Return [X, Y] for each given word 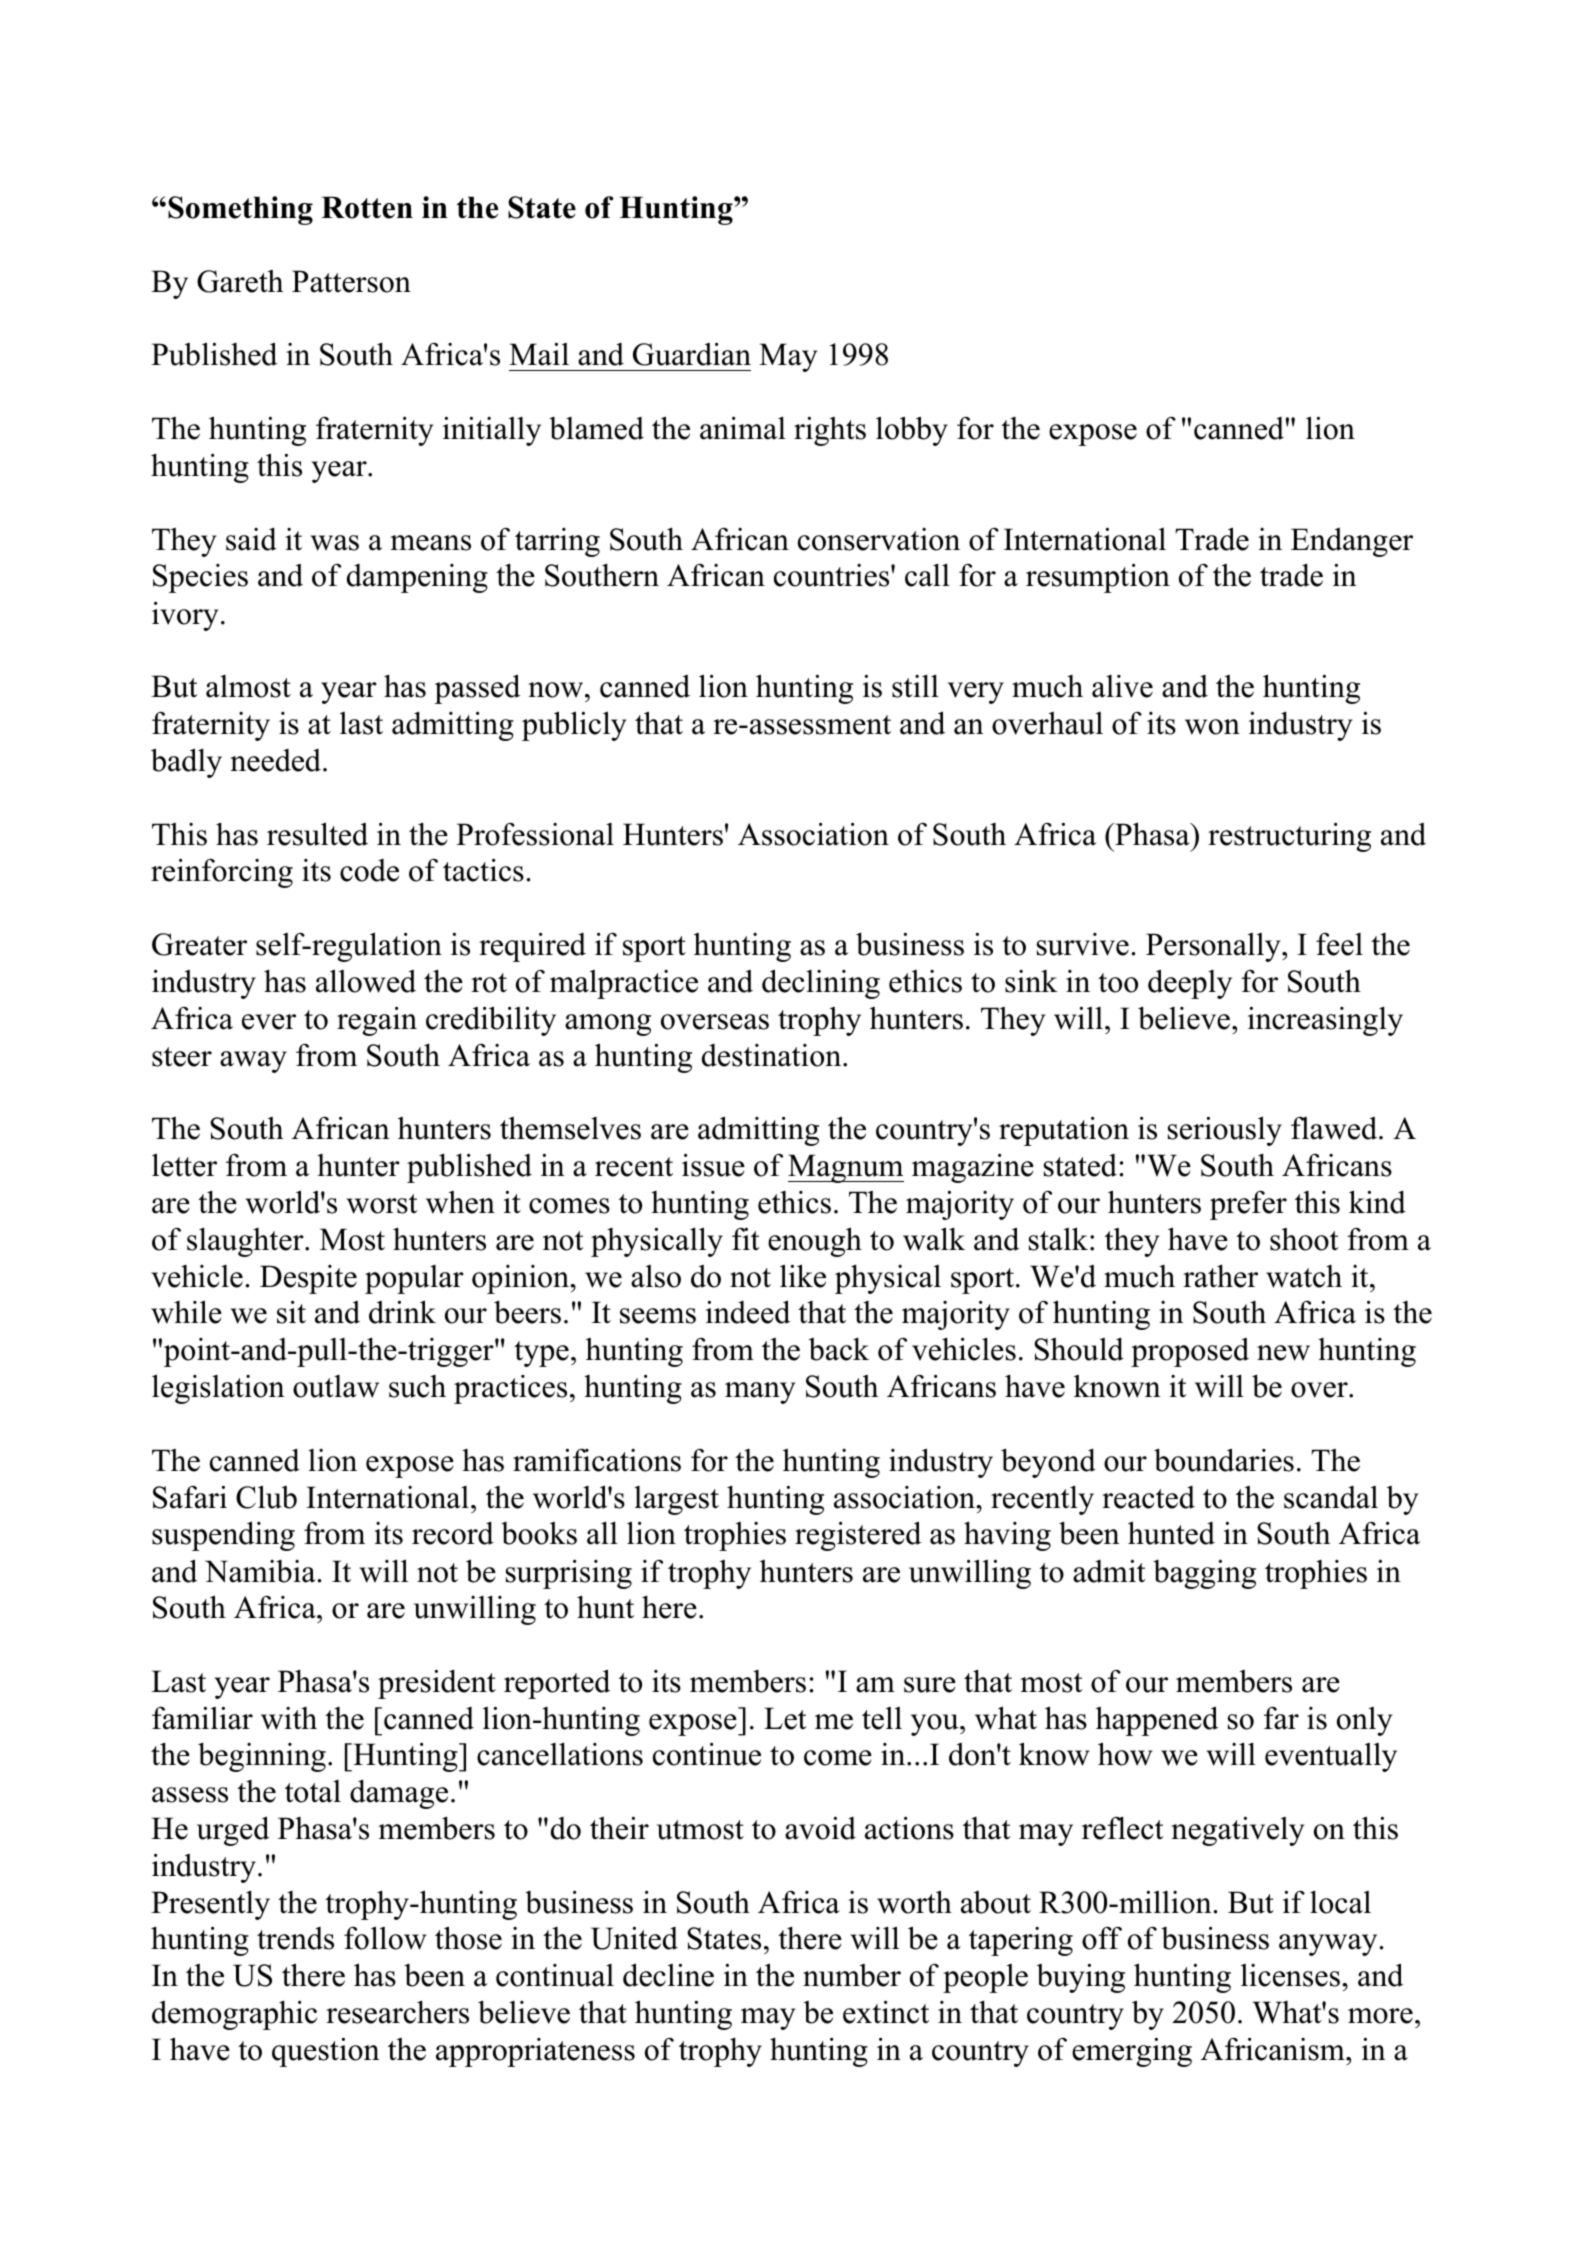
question [326, 2052]
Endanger [1352, 542]
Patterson [351, 281]
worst [382, 1204]
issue [713, 1165]
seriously [1225, 1131]
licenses [1290, 1975]
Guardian [692, 354]
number [852, 1975]
